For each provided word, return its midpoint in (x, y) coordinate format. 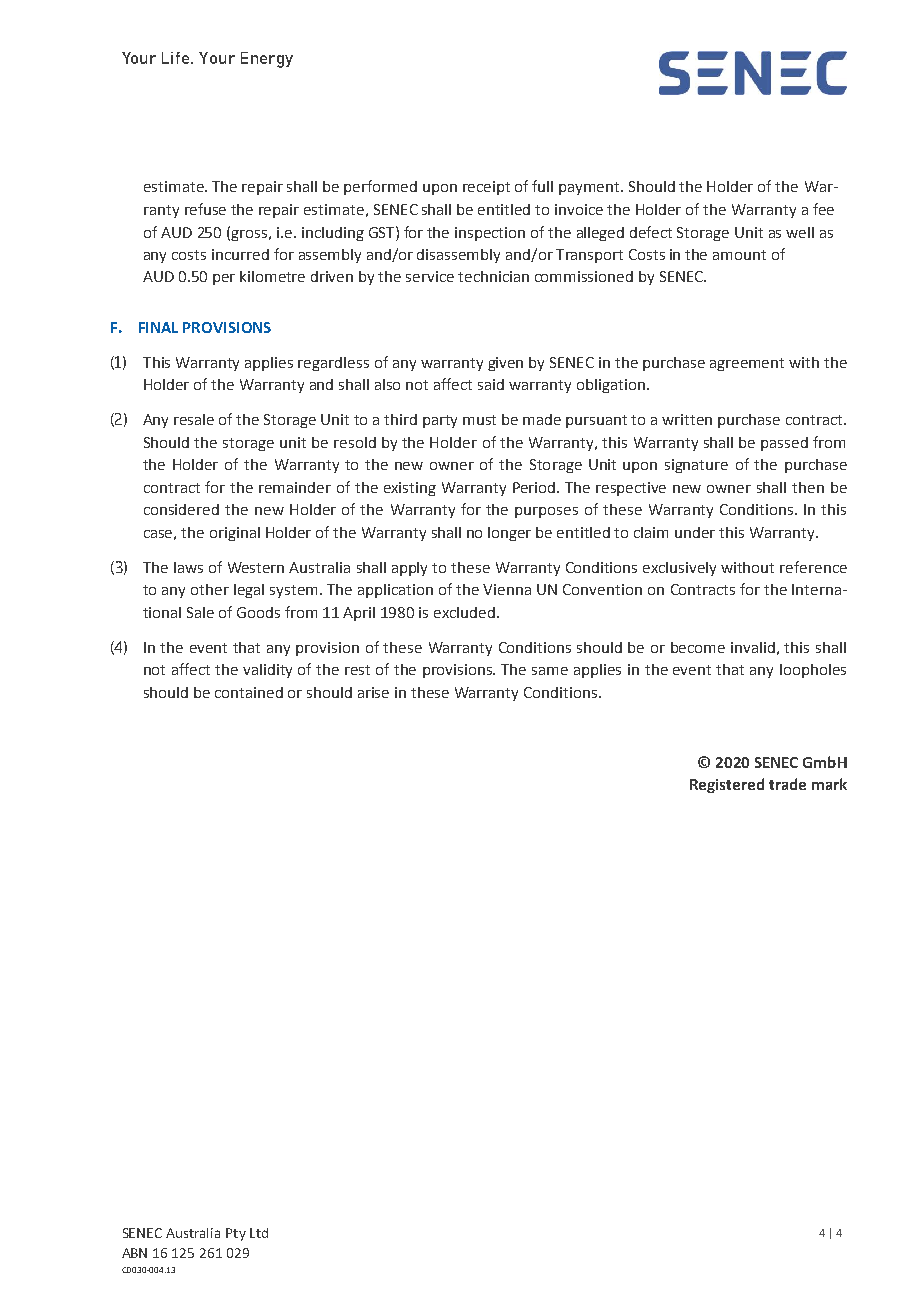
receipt (486, 188)
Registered (727, 785)
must (479, 420)
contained (249, 692)
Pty (236, 1234)
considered (181, 509)
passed (784, 444)
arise (373, 692)
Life (177, 58)
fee (823, 209)
